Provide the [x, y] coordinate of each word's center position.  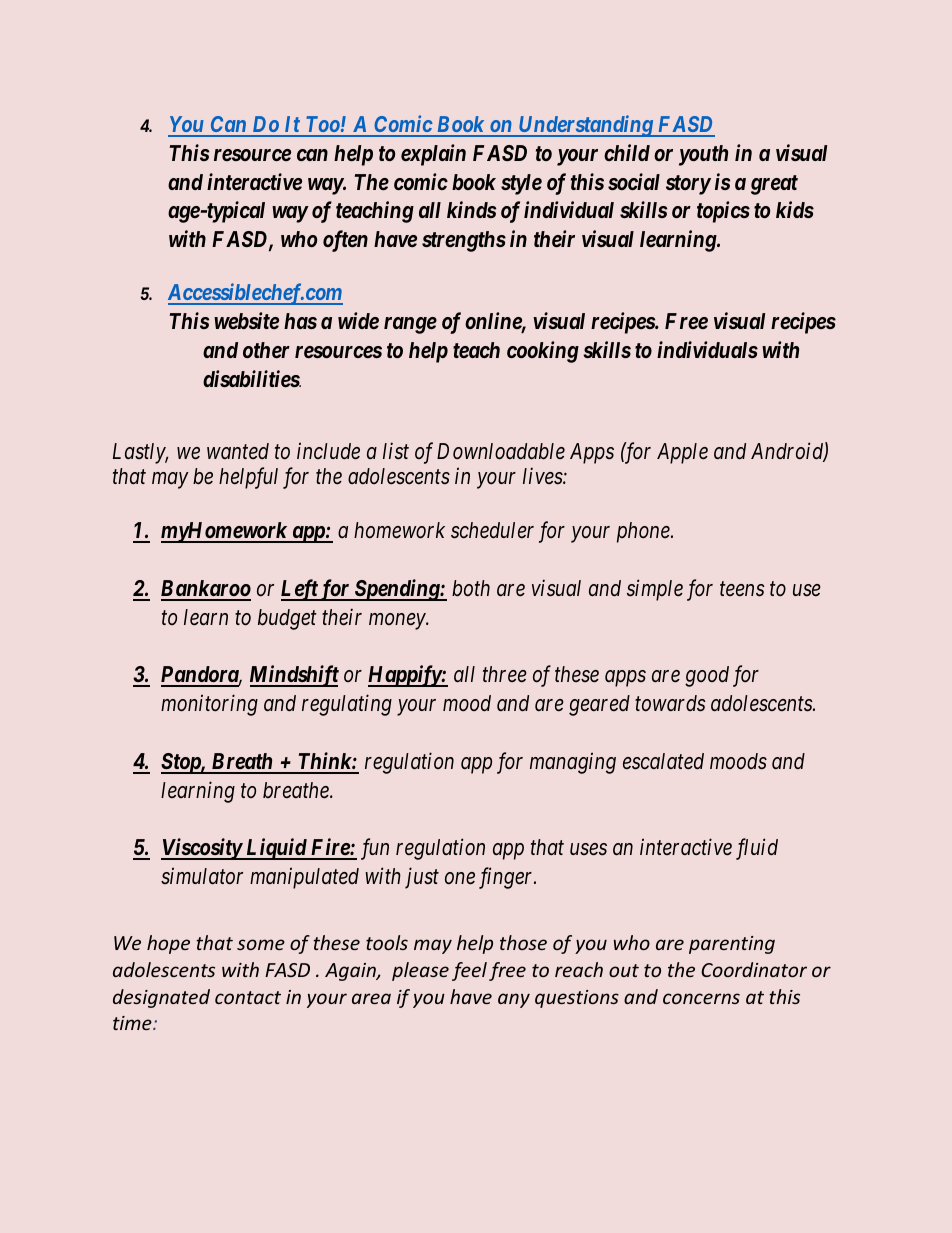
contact [248, 997]
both [471, 588]
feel [469, 971]
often [345, 241]
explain [433, 155]
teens [742, 589]
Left [300, 590]
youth [703, 155]
